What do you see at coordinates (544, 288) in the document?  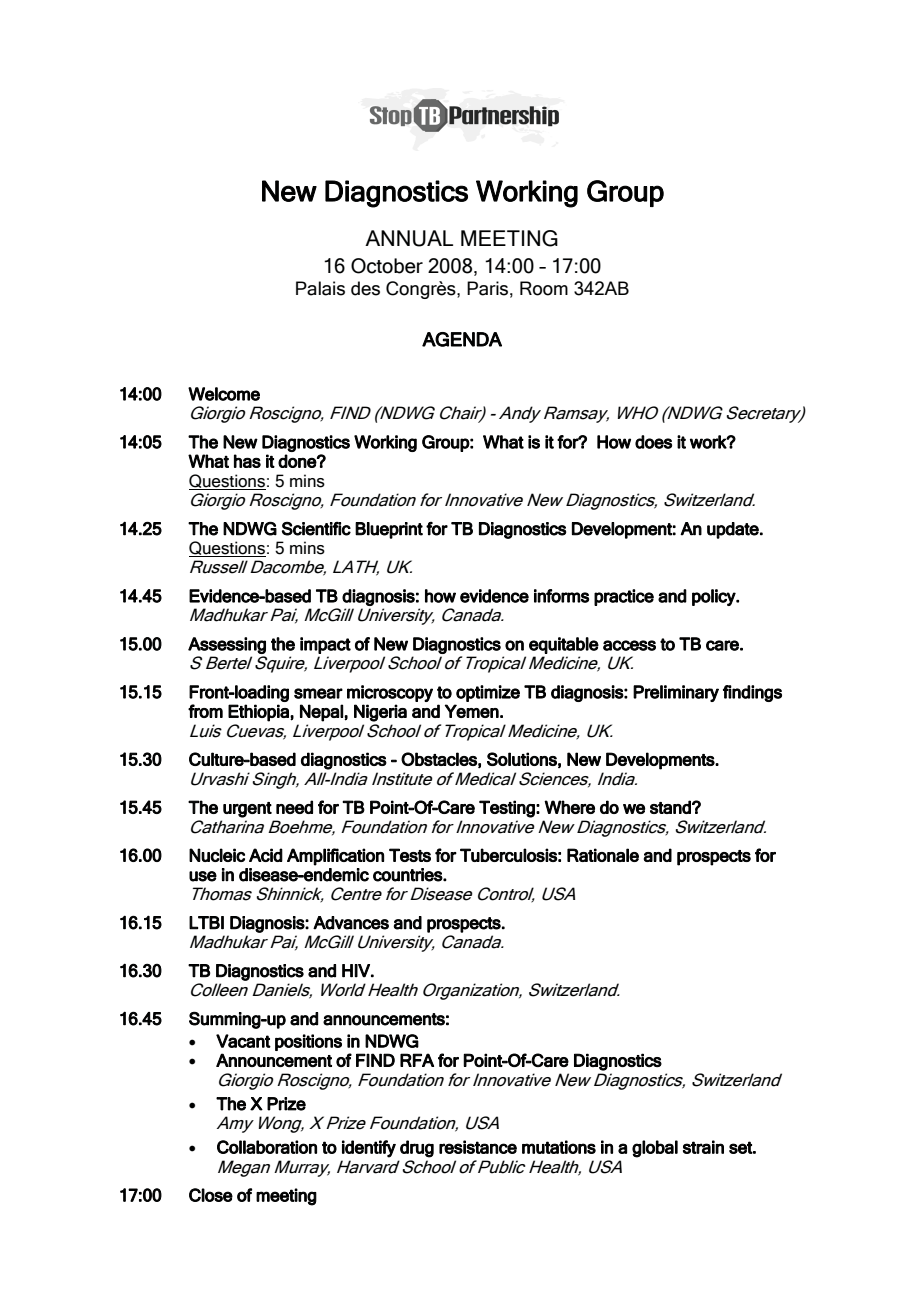 I see `Room` at bounding box center [544, 288].
